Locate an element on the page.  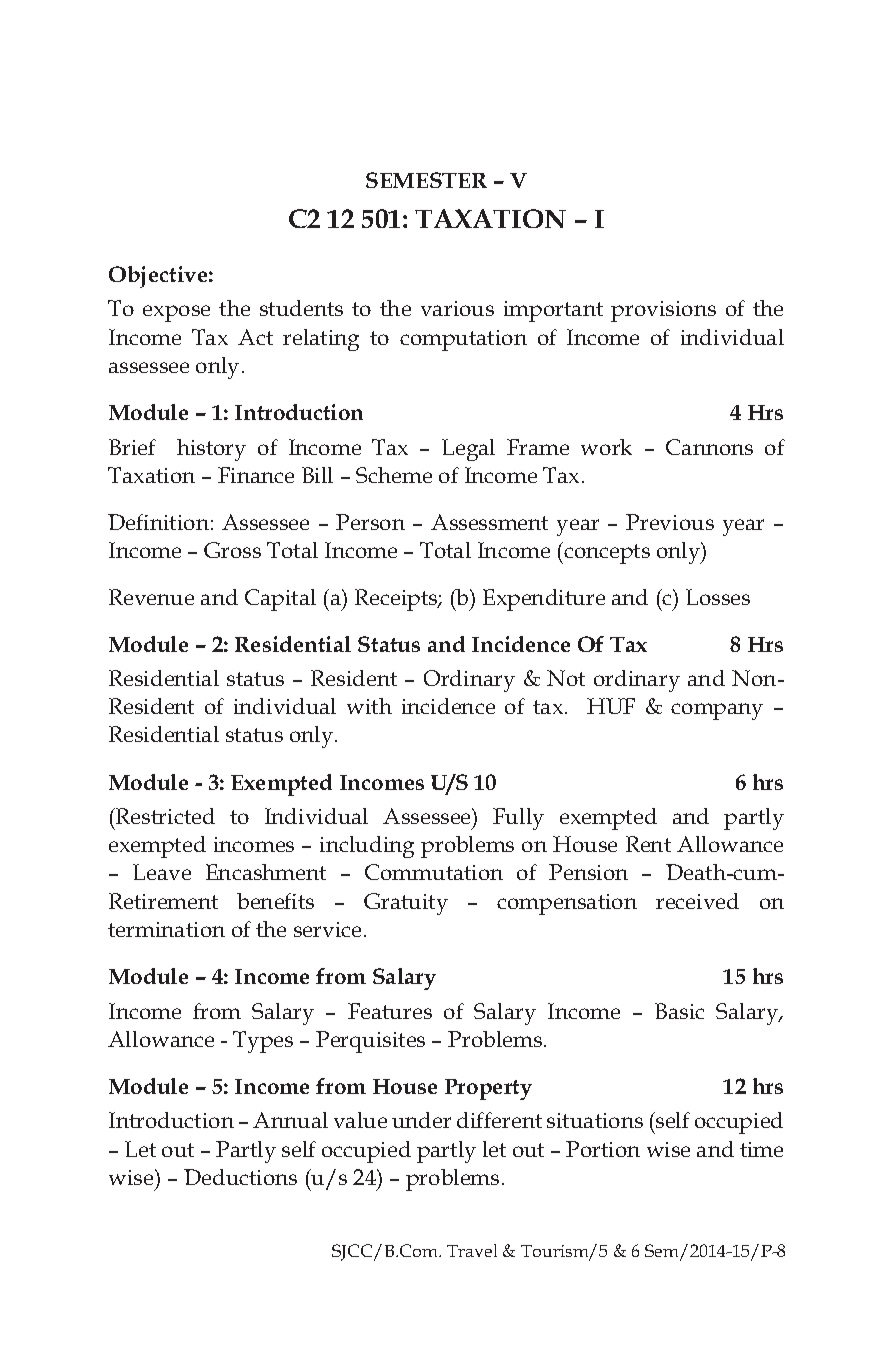
Basic is located at coordinates (679, 1011).
